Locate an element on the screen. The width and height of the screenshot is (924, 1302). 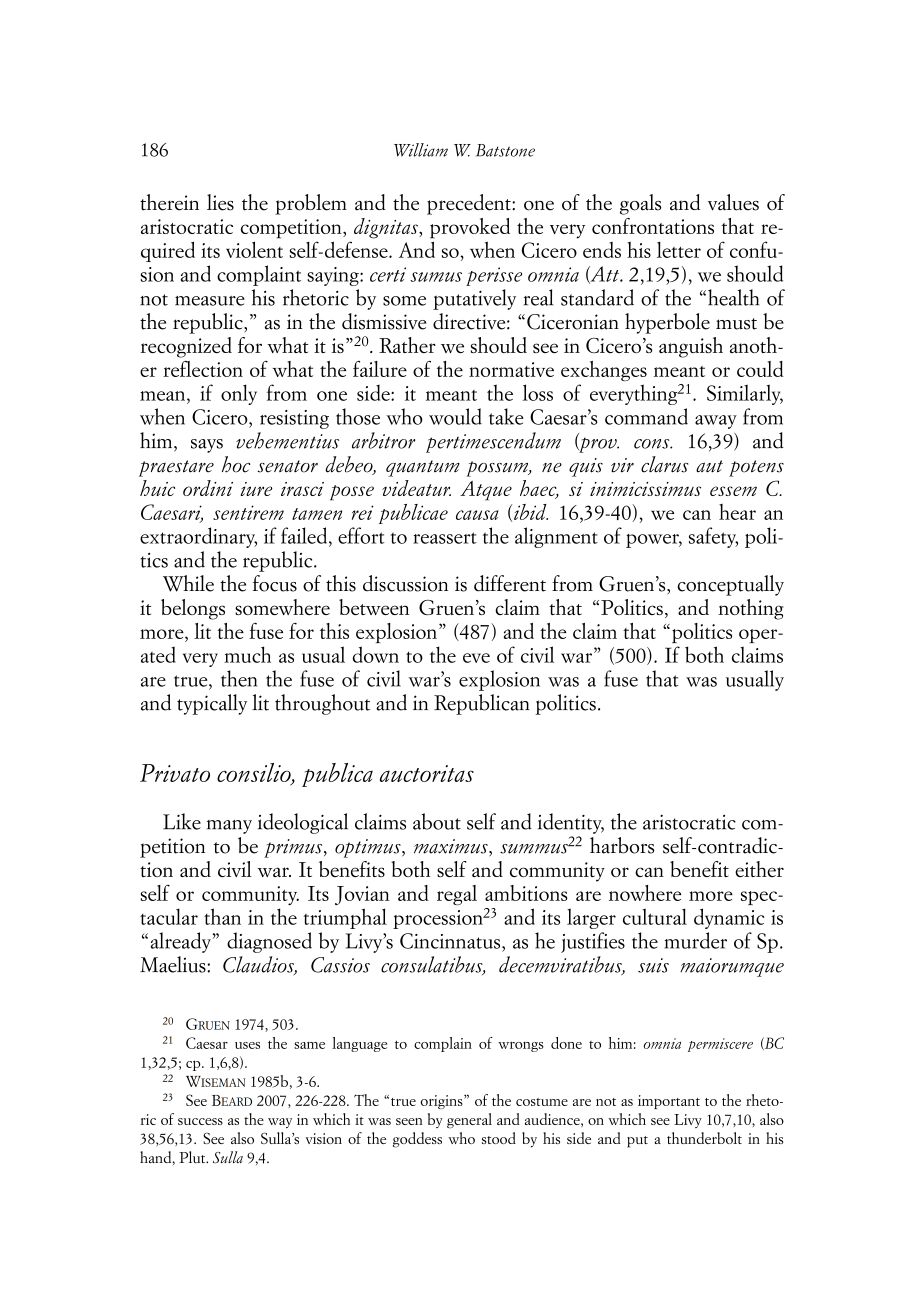
much is located at coordinates (247, 654).
